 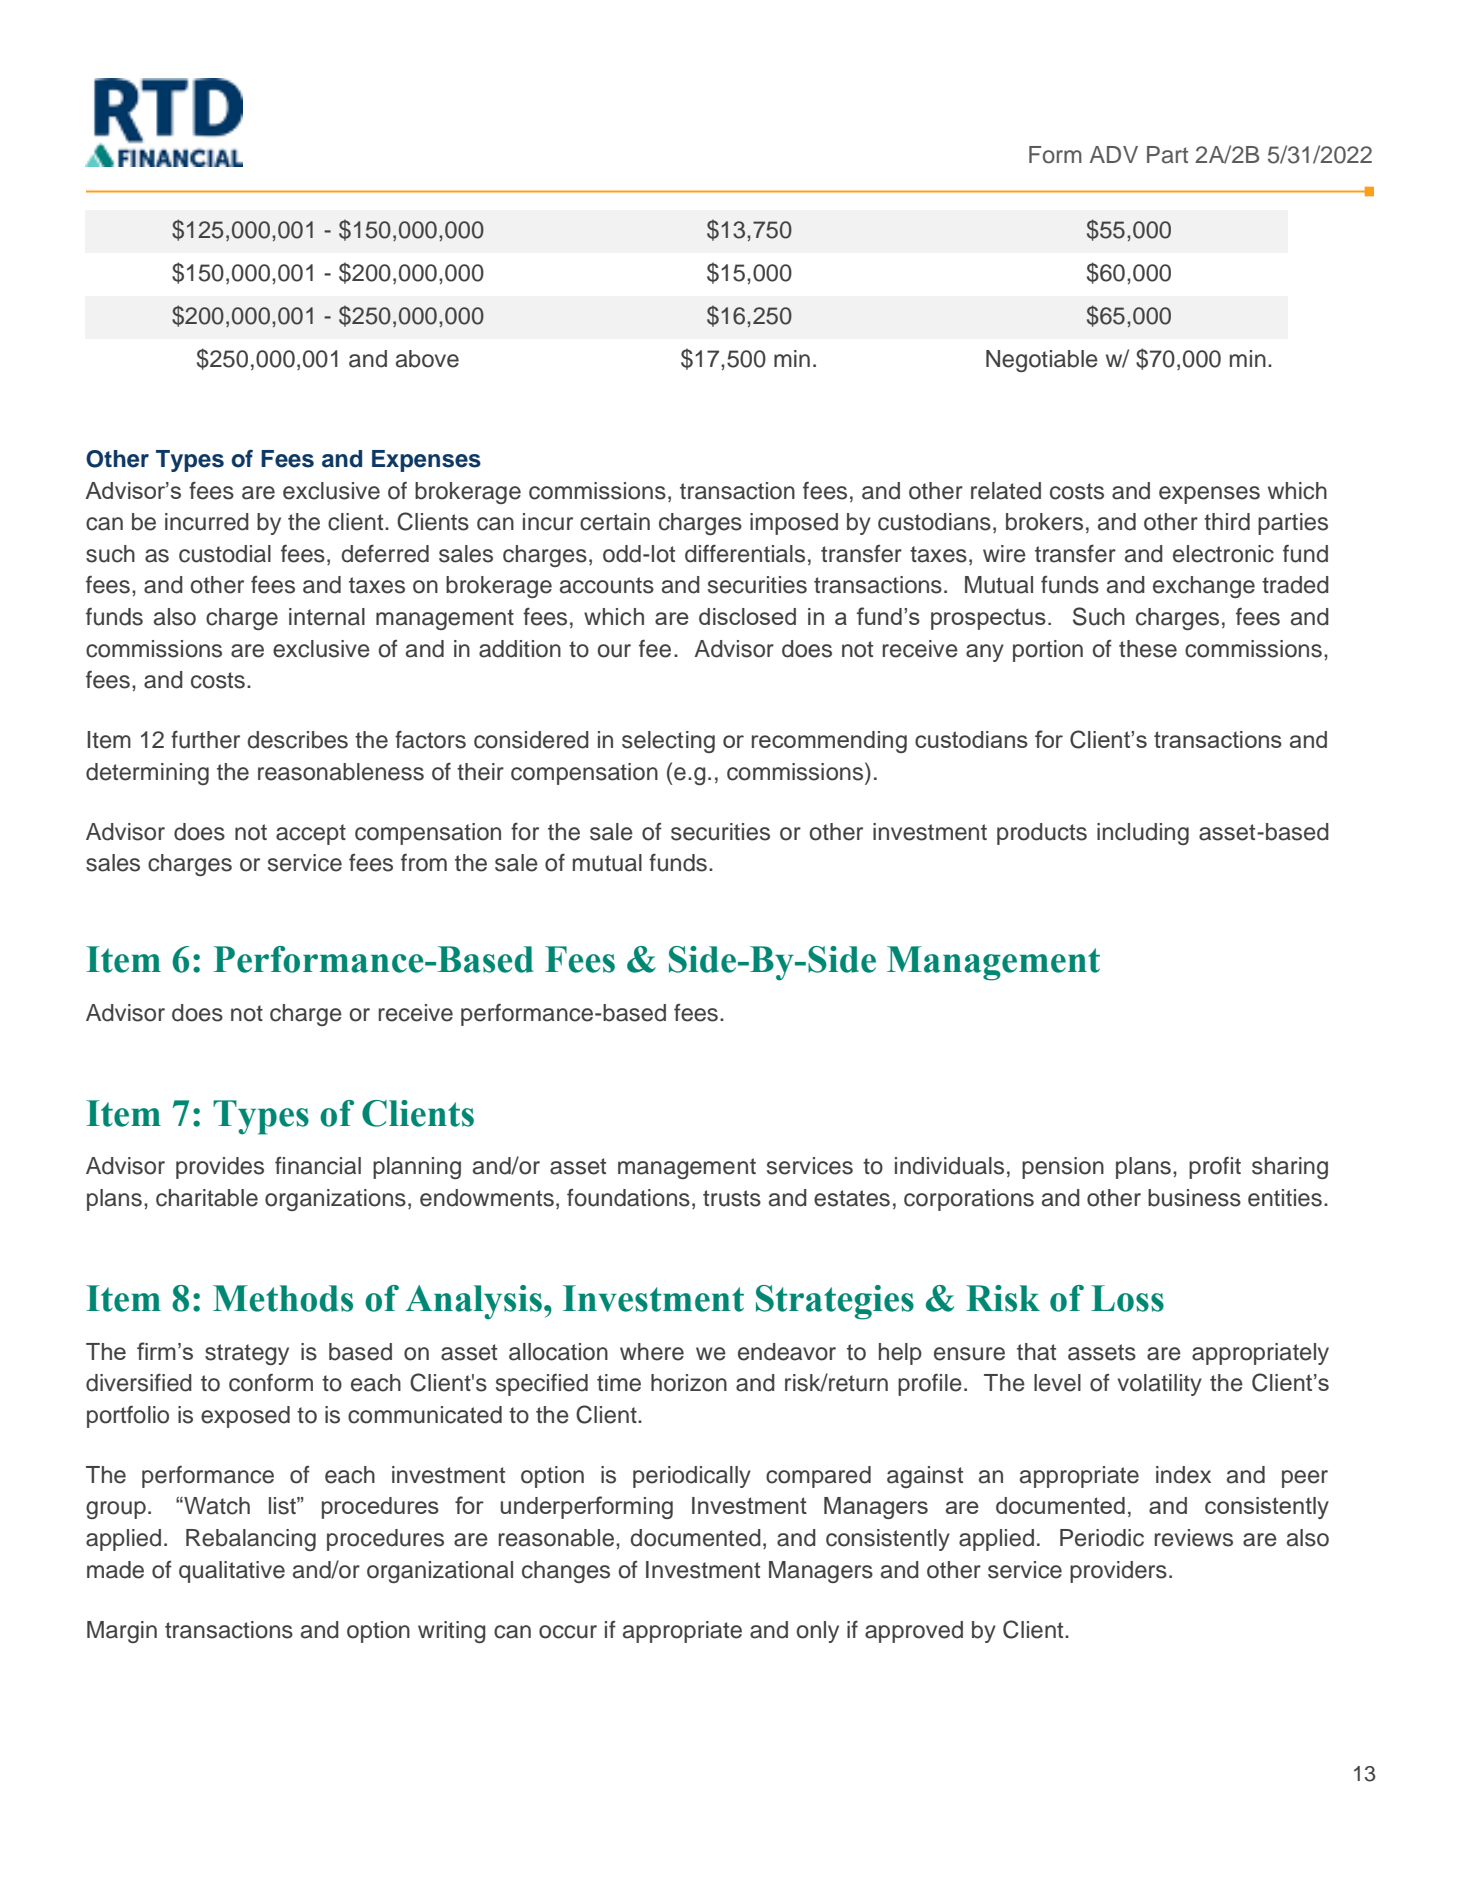 What do you see at coordinates (424, 862) in the page?
I see `from` at bounding box center [424, 862].
